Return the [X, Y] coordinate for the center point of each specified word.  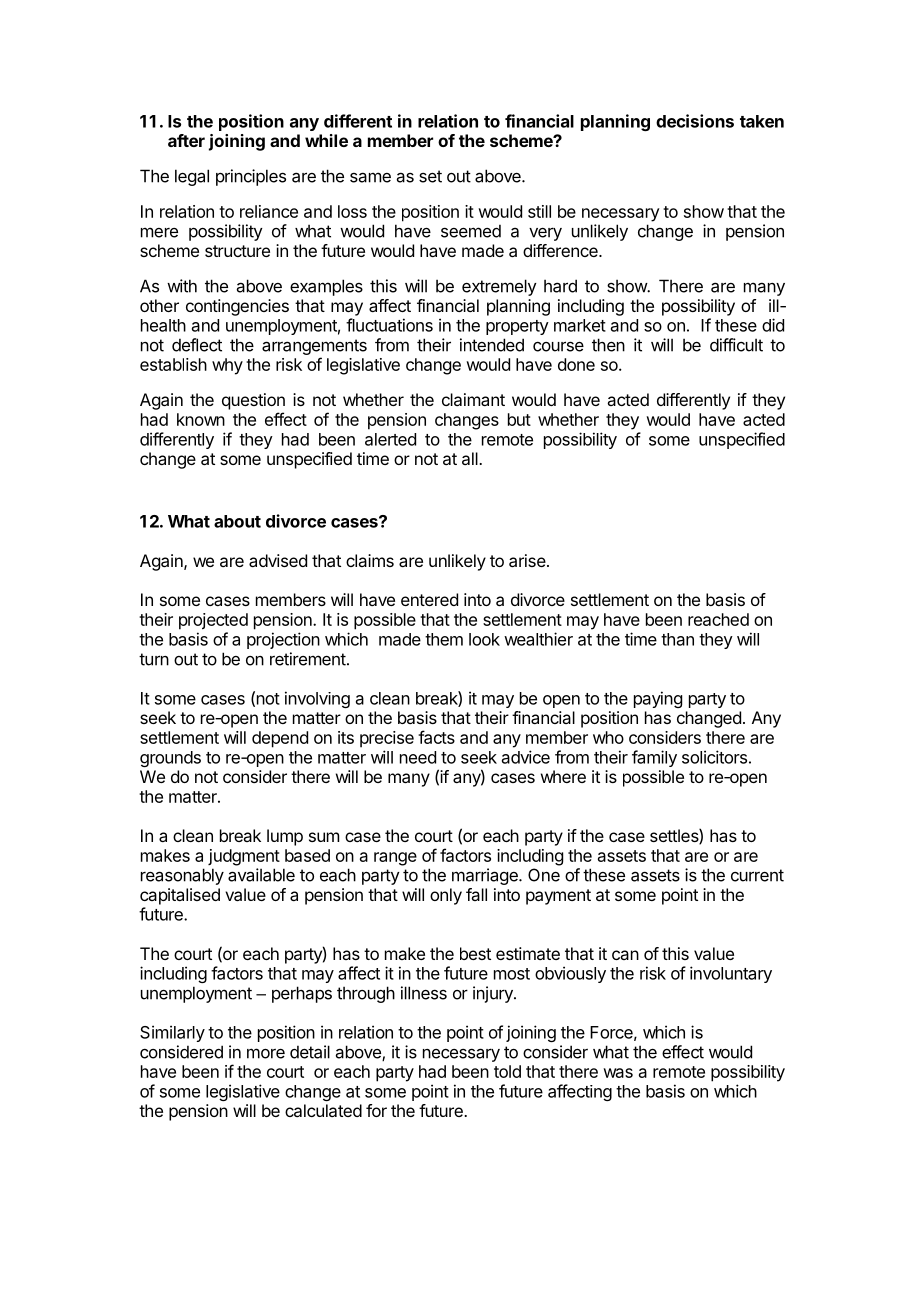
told [507, 1071]
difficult [736, 345]
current [757, 875]
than [677, 639]
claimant [473, 399]
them [444, 639]
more [266, 1053]
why [227, 366]
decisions [695, 121]
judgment [244, 857]
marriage [486, 876]
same [370, 177]
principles [251, 177]
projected [213, 621]
